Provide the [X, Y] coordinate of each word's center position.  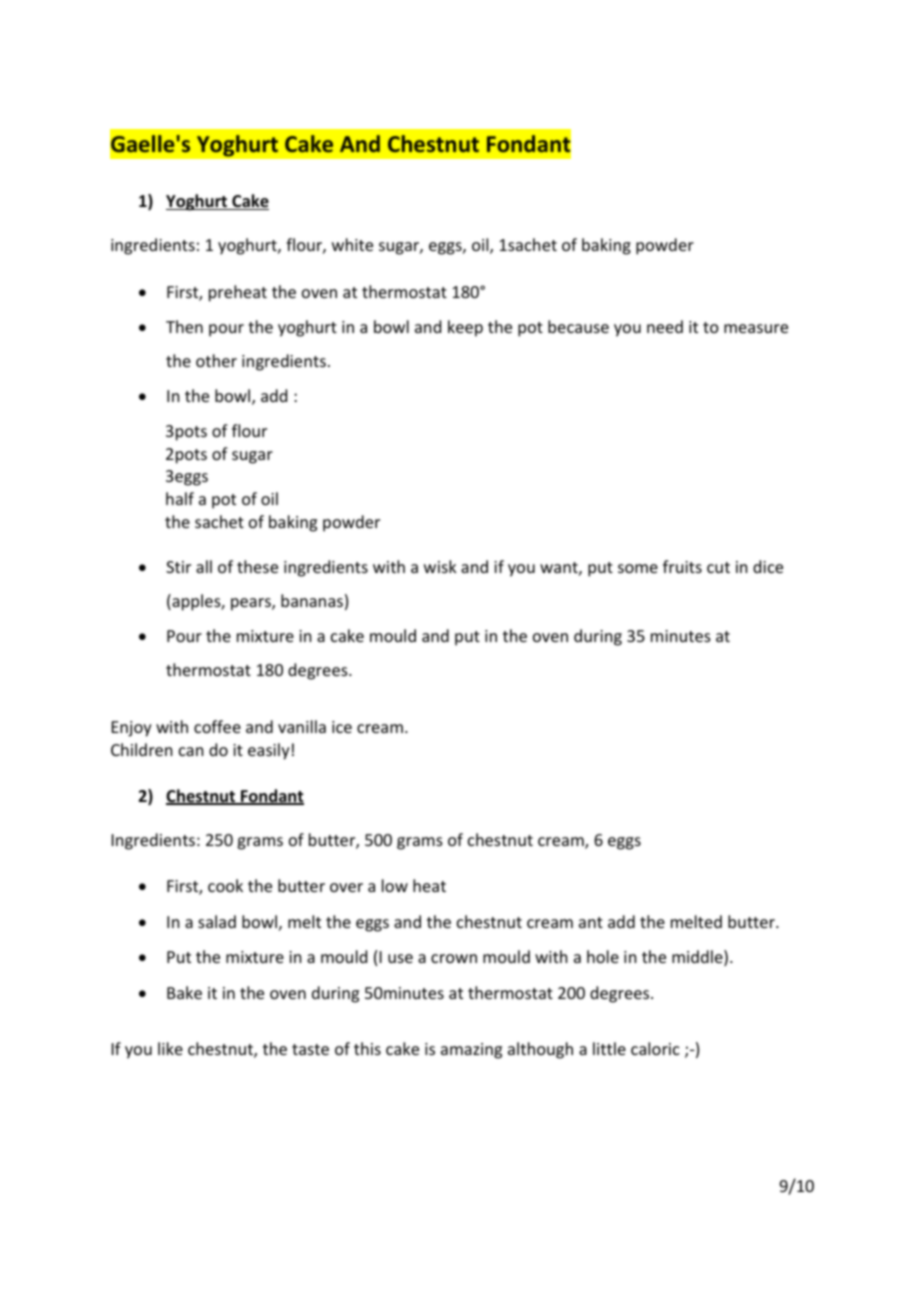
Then [184, 326]
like [170, 1048]
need [665, 326]
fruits [682, 566]
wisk [440, 566]
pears [252, 604]
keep [465, 328]
